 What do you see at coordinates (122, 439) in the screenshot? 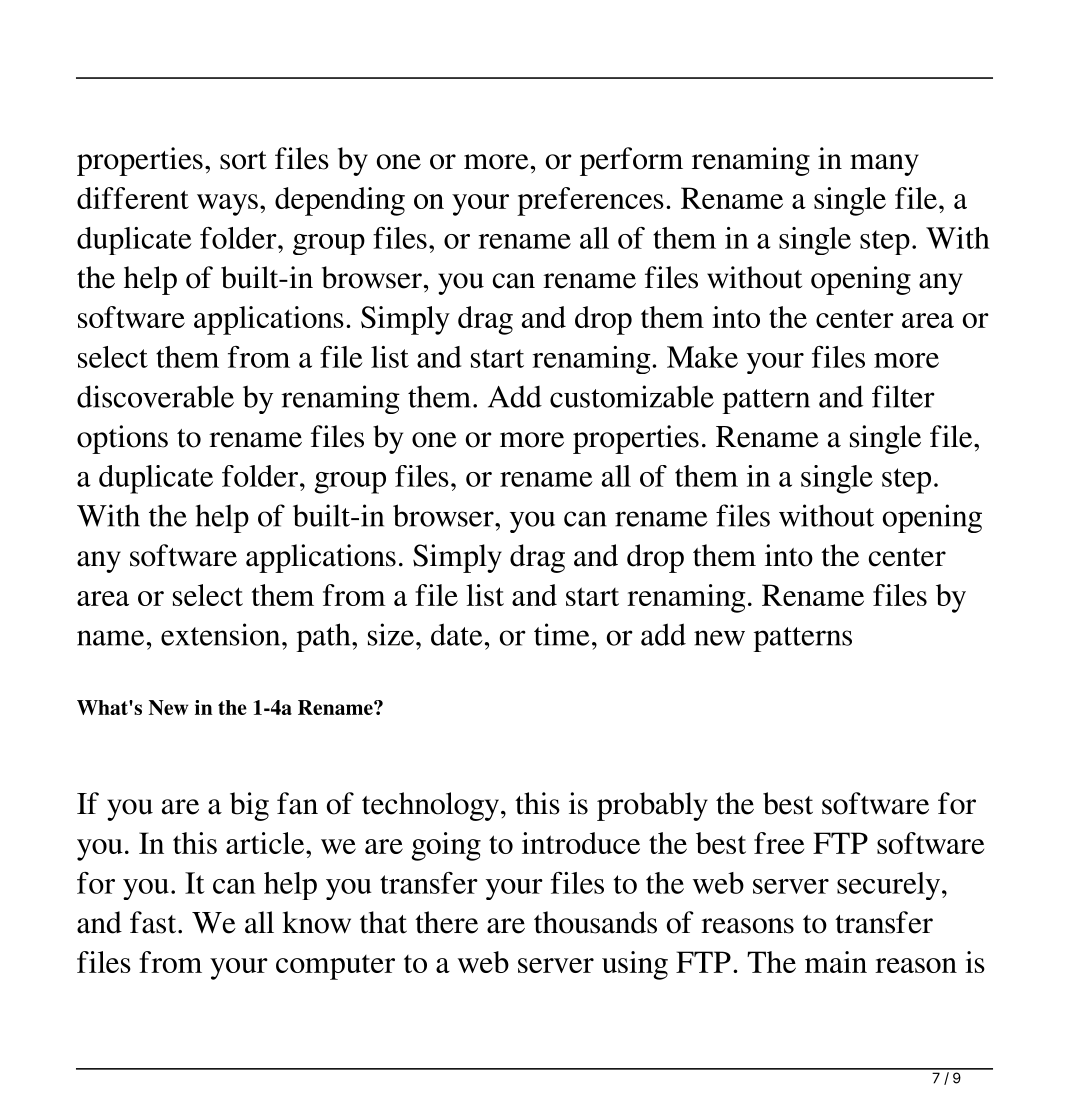
I see `options` at bounding box center [122, 439].
